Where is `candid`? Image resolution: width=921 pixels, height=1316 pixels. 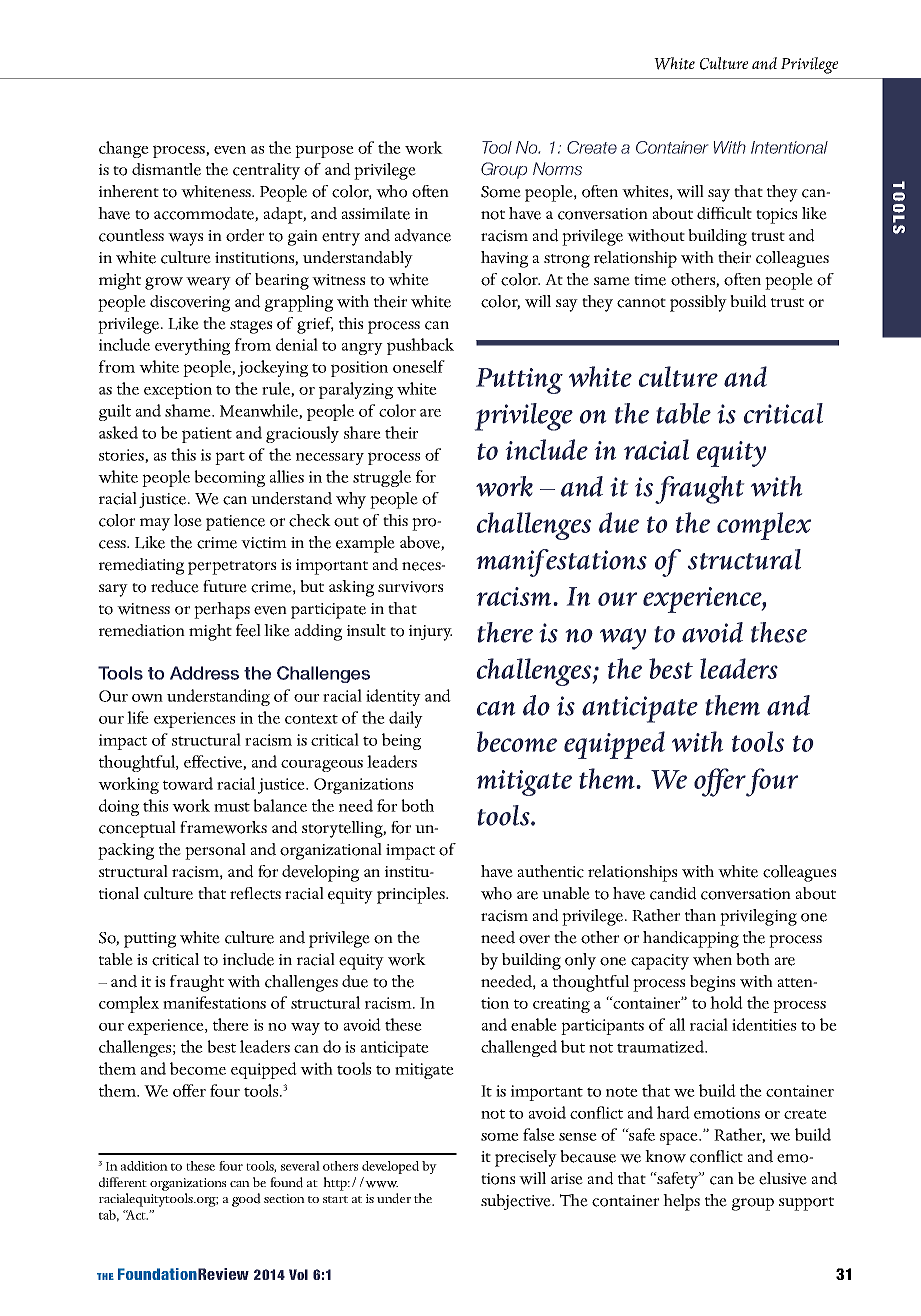 candid is located at coordinates (673, 893).
